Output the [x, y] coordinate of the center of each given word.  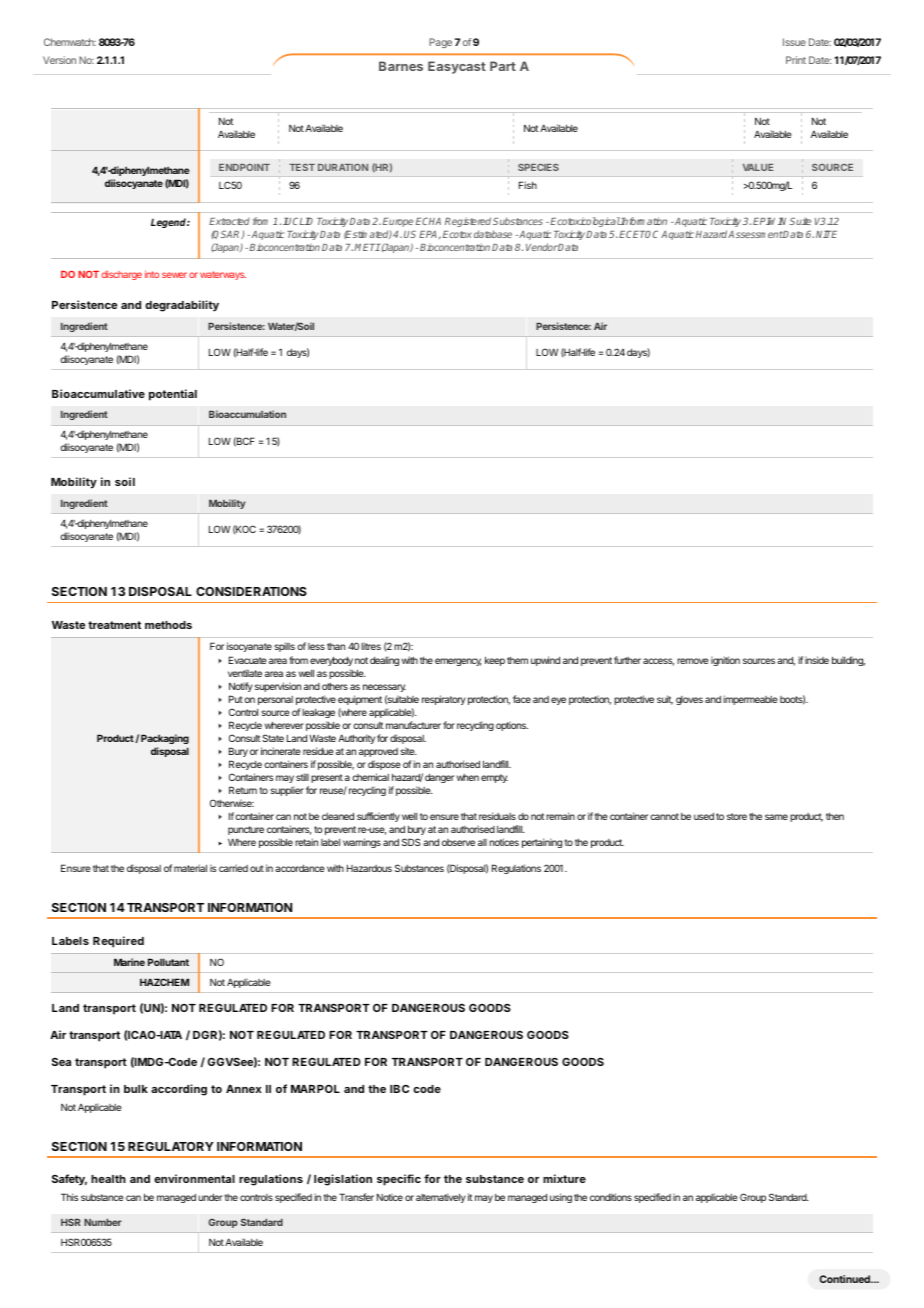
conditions [611, 1197]
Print [796, 60]
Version [59, 60]
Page [440, 43]
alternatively [441, 1198]
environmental [194, 1178]
